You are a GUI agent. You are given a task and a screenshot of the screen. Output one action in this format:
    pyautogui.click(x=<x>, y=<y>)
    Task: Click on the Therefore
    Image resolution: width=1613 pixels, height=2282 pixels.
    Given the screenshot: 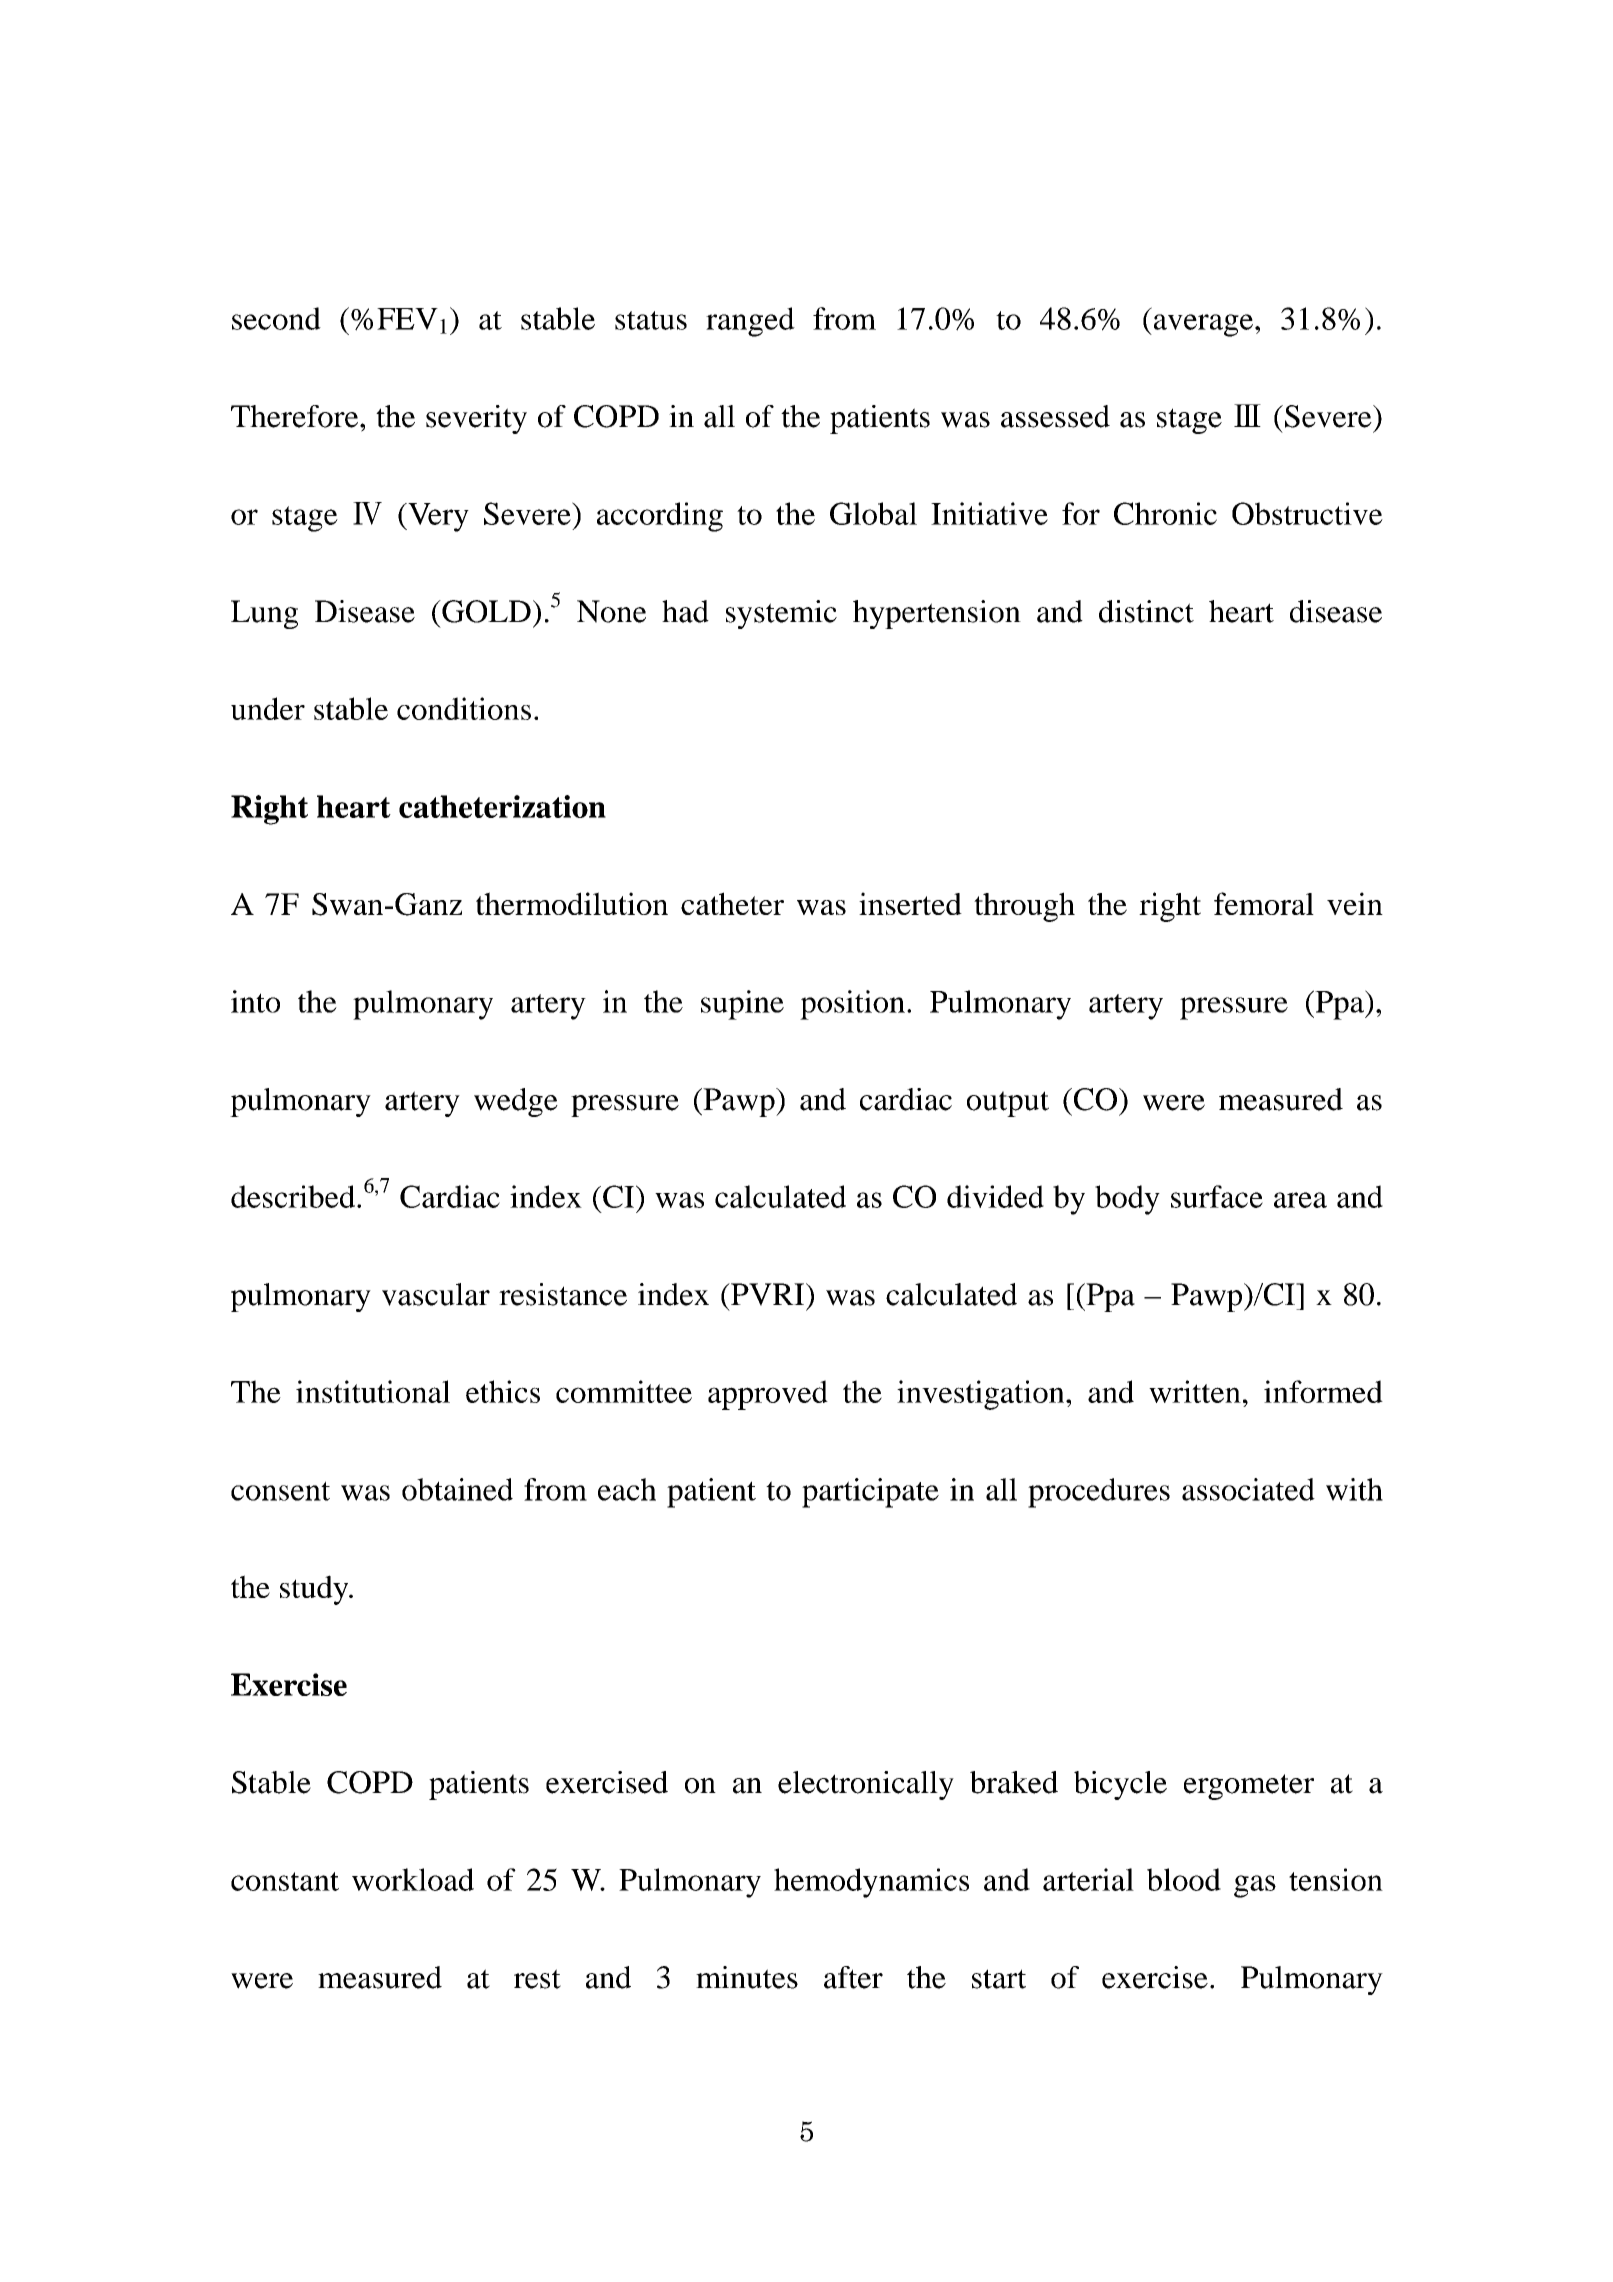 What is the action you would take?
    pyautogui.click(x=296, y=416)
